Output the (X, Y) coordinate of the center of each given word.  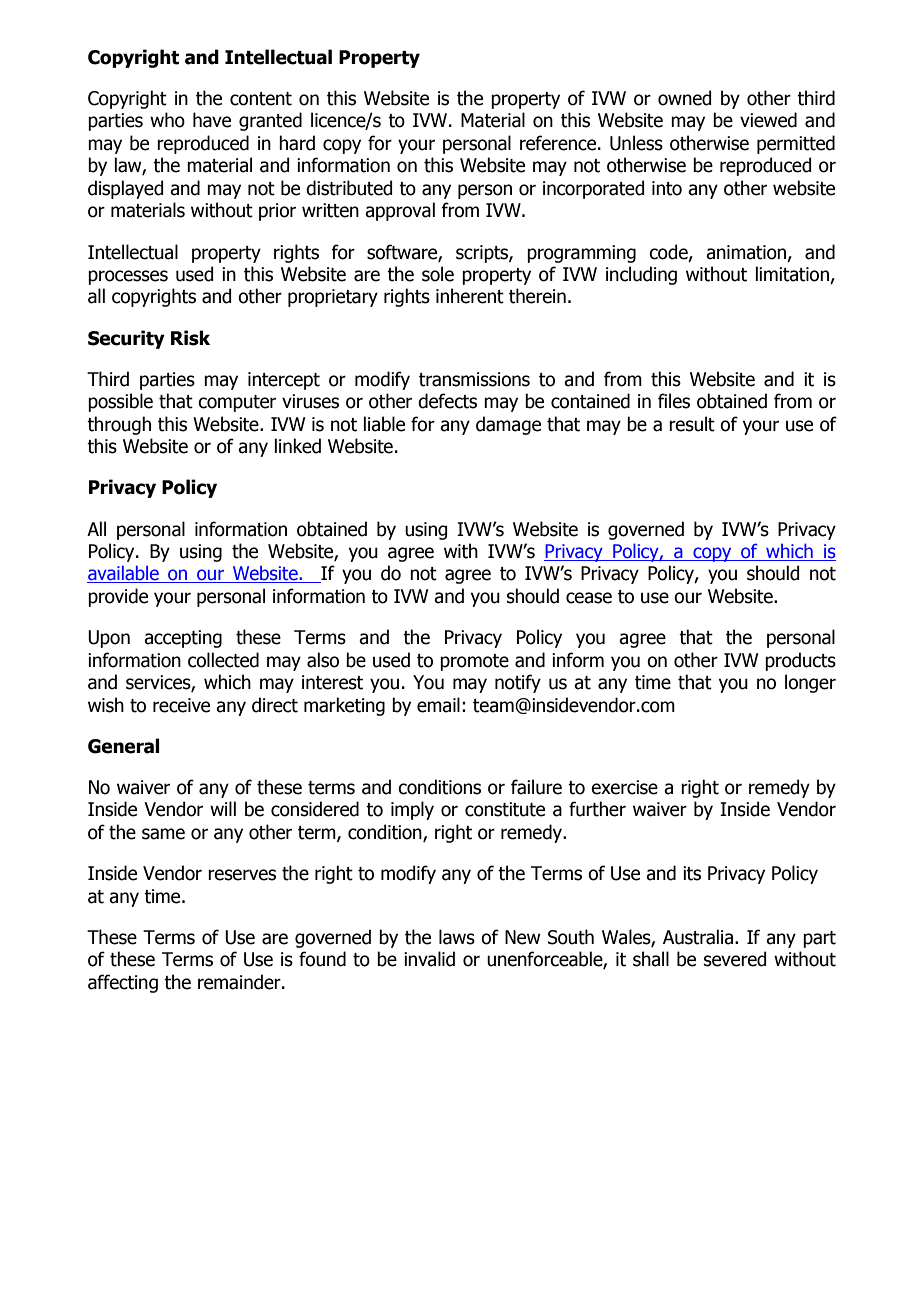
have (212, 120)
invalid (429, 959)
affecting (123, 983)
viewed (768, 120)
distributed (349, 188)
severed (735, 959)
